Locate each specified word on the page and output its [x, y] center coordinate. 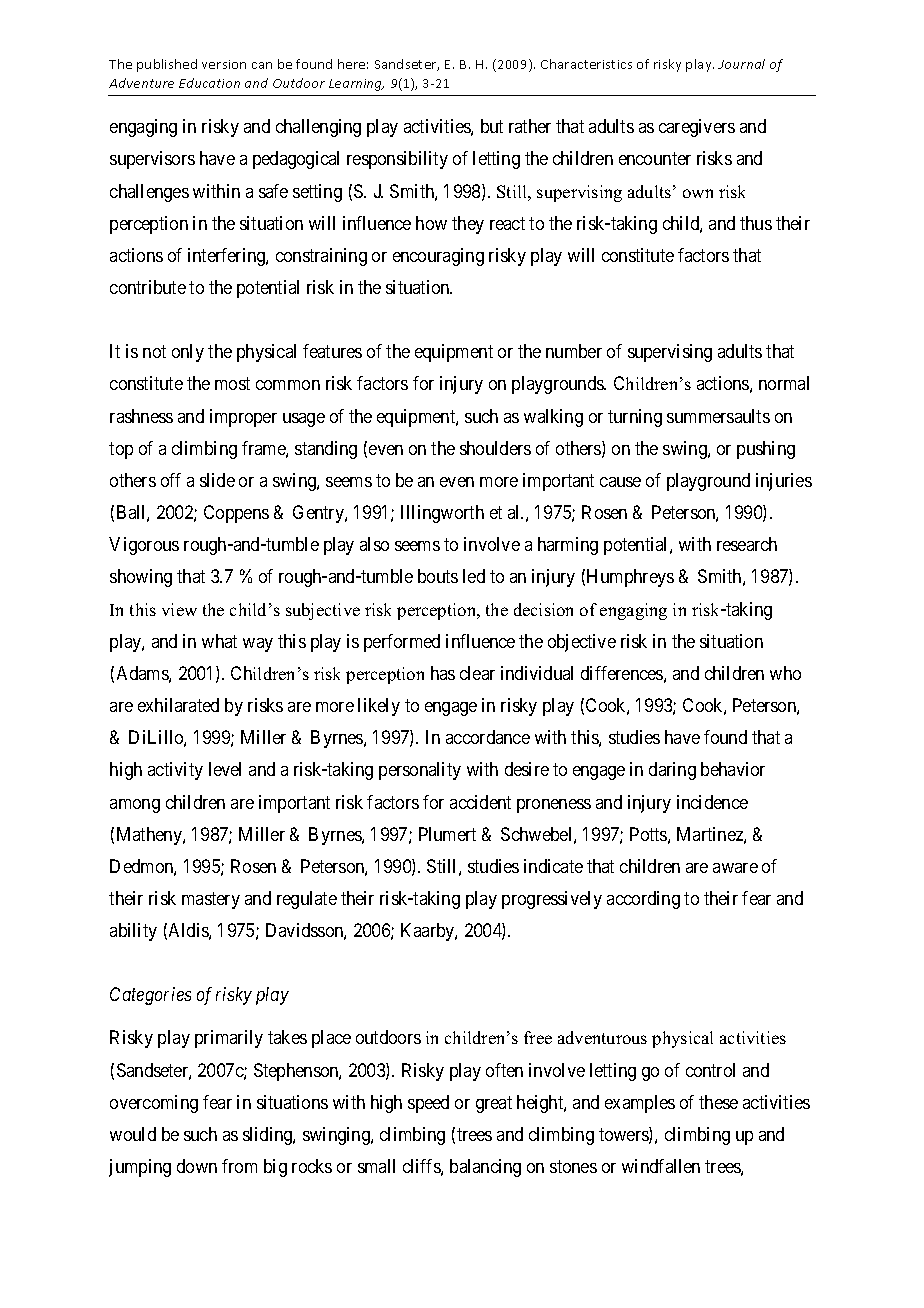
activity [175, 771]
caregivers [697, 128]
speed [428, 1104]
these [718, 1102]
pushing [766, 450]
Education [209, 83]
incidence [712, 802]
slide [217, 480]
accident [480, 802]
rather [530, 126]
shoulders [495, 448]
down [197, 1166]
